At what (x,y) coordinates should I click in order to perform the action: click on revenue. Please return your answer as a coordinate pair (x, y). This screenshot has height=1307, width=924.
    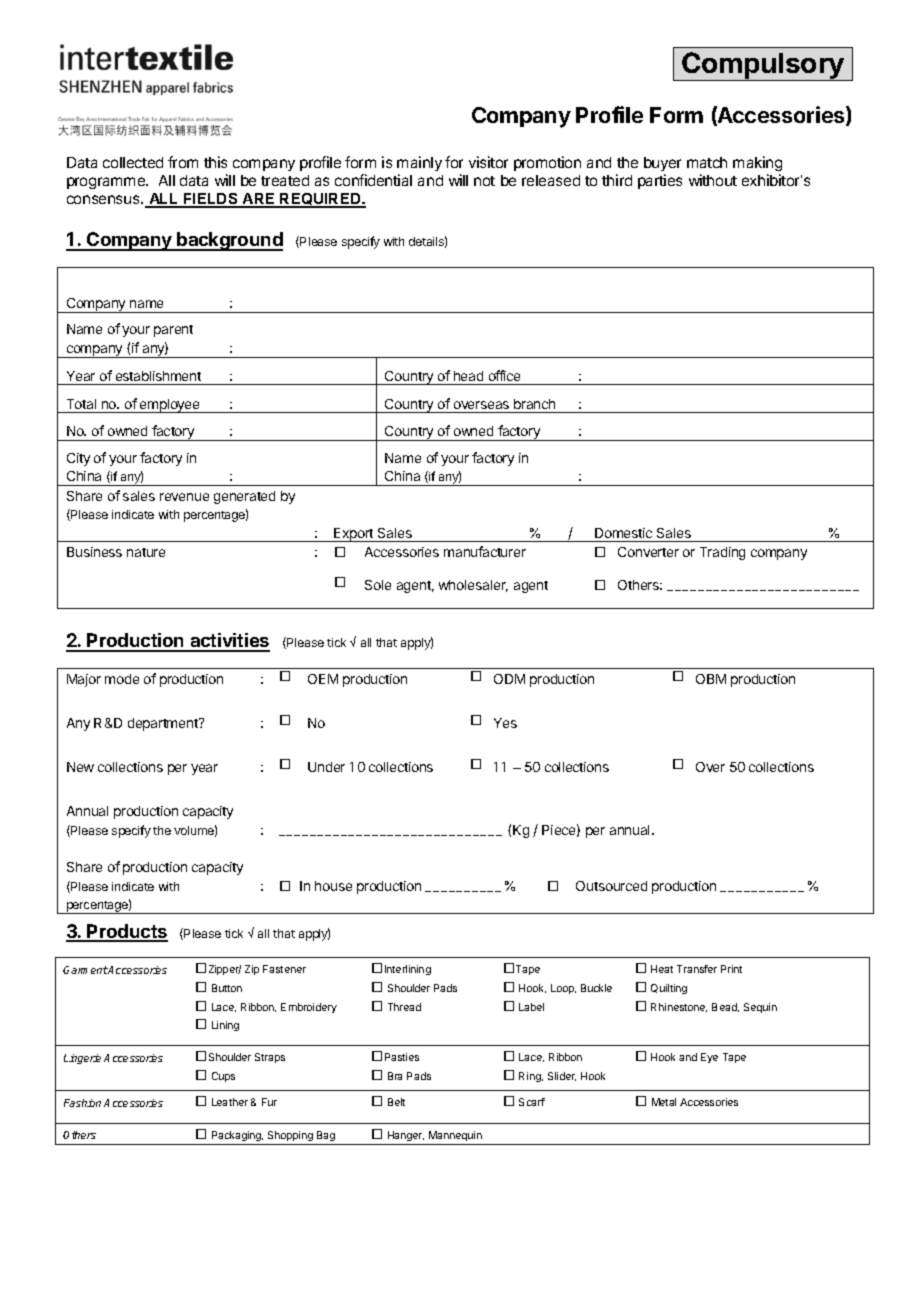
    Looking at the image, I should click on (184, 497).
